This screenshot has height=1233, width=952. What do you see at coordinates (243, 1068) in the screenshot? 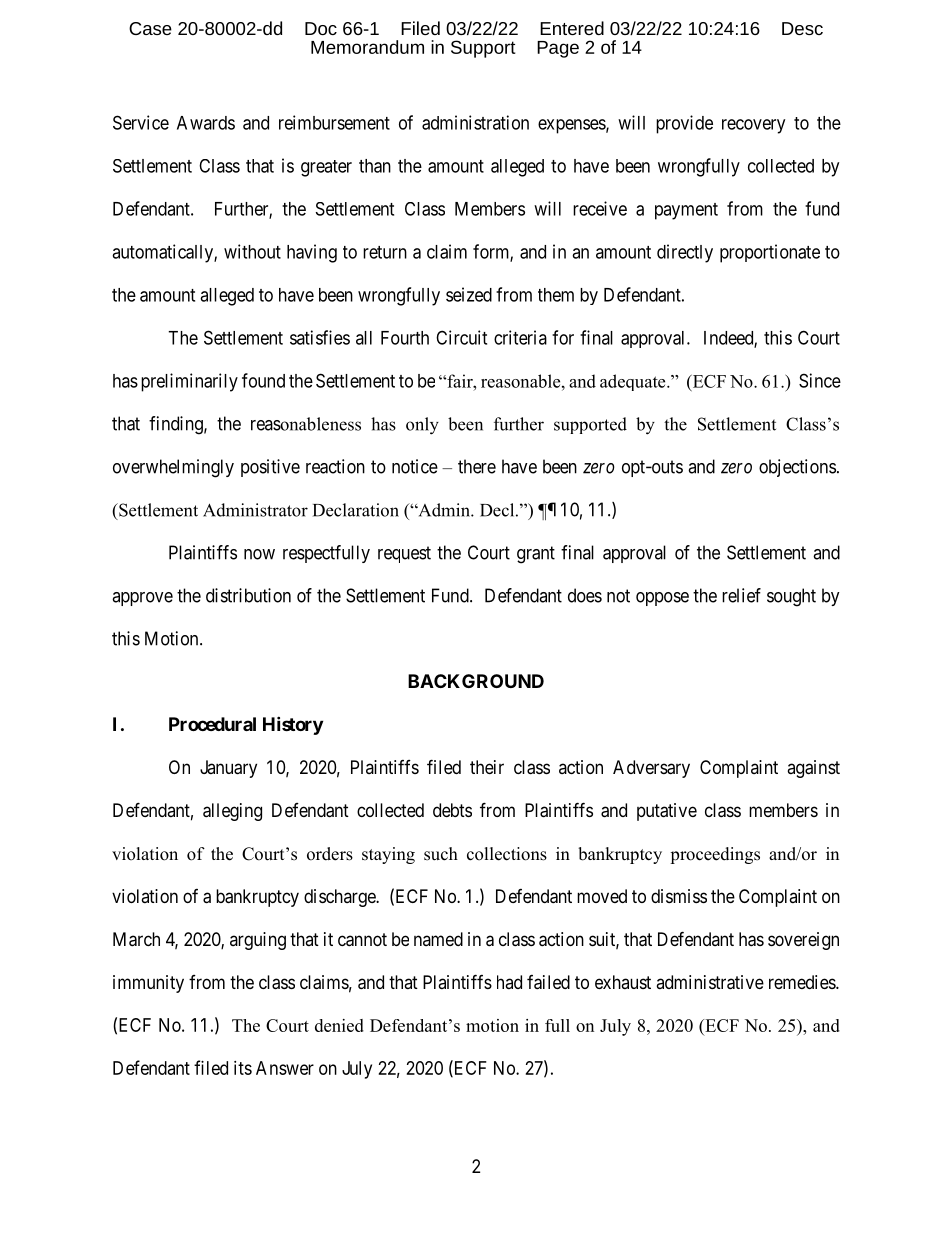
I see `its` at bounding box center [243, 1068].
